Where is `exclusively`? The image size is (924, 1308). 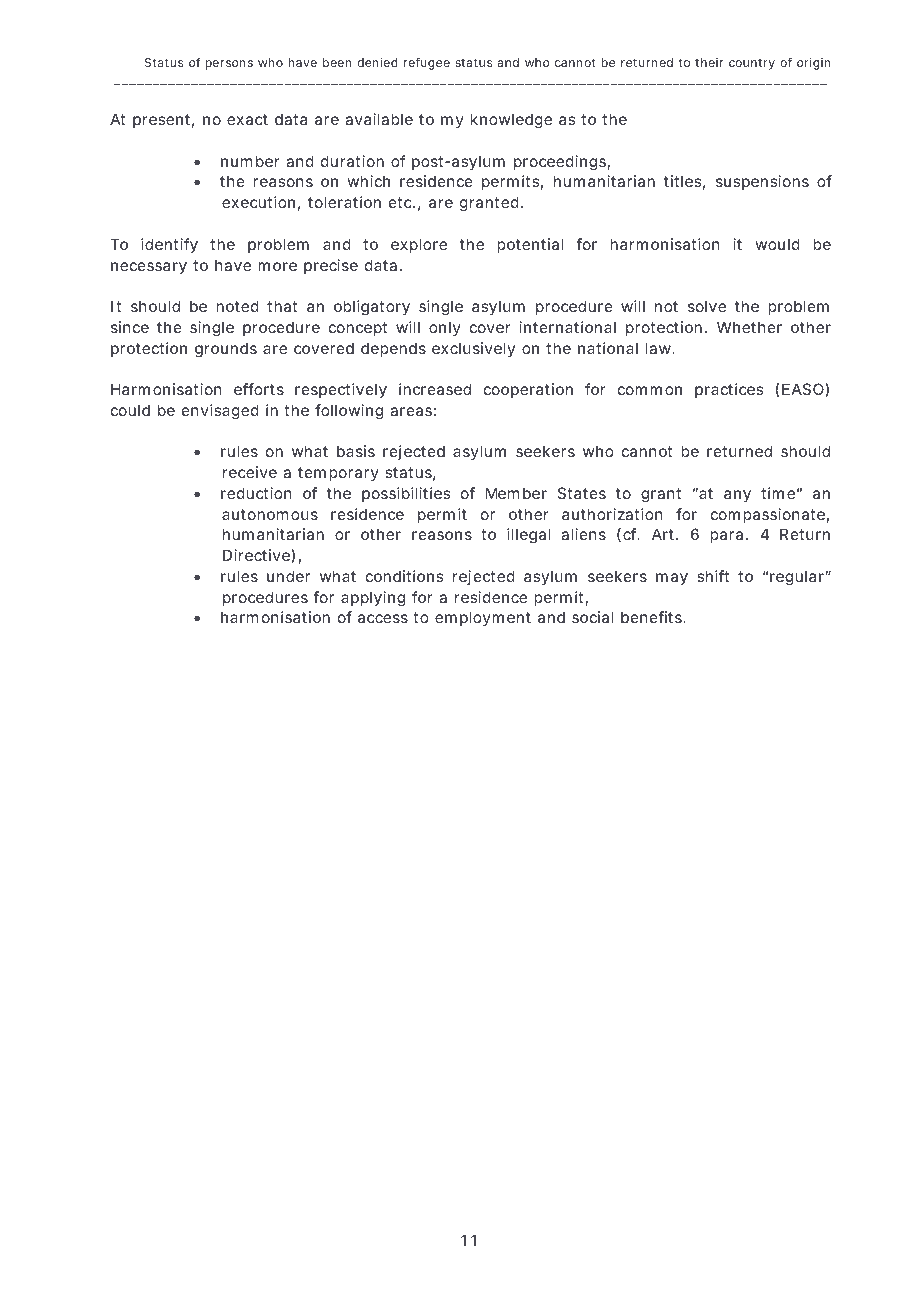 exclusively is located at coordinates (473, 349).
